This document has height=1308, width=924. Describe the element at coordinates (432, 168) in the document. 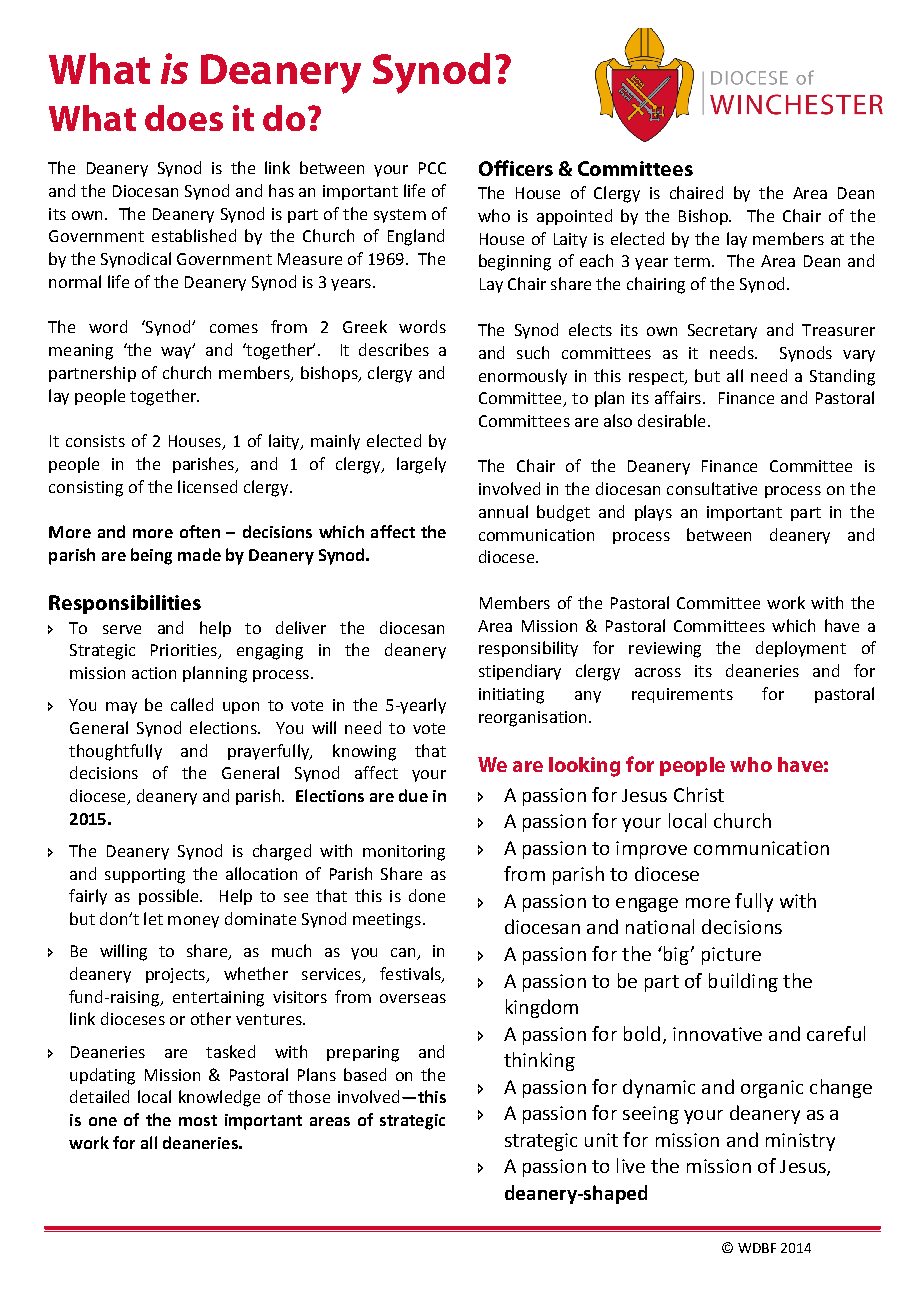

I see `PCC` at that location.
